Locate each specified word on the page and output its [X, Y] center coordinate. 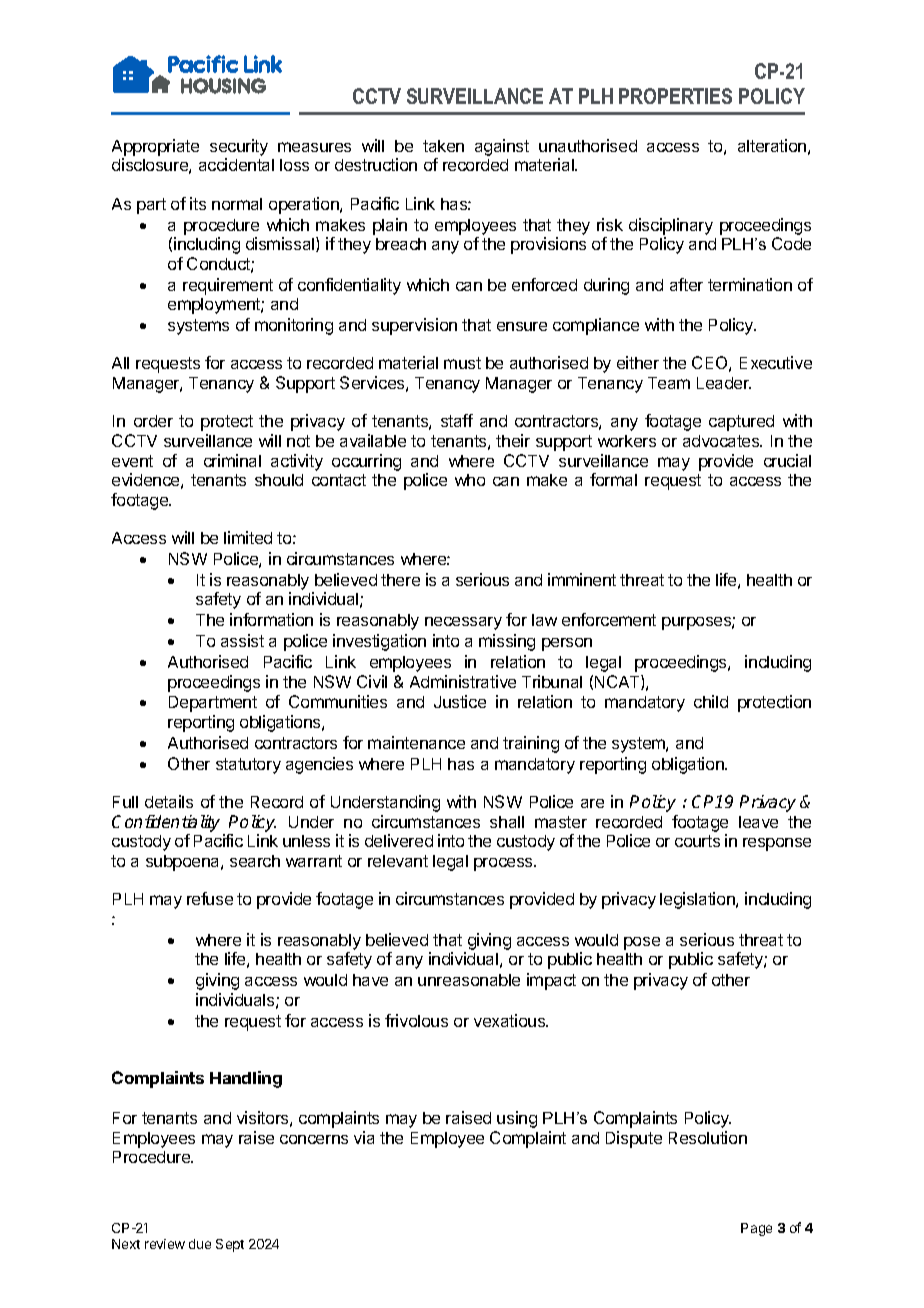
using [517, 1119]
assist [242, 640]
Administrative [463, 681]
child [711, 701]
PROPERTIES [675, 96]
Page [756, 1229]
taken [443, 146]
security [239, 147]
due [200, 1244]
